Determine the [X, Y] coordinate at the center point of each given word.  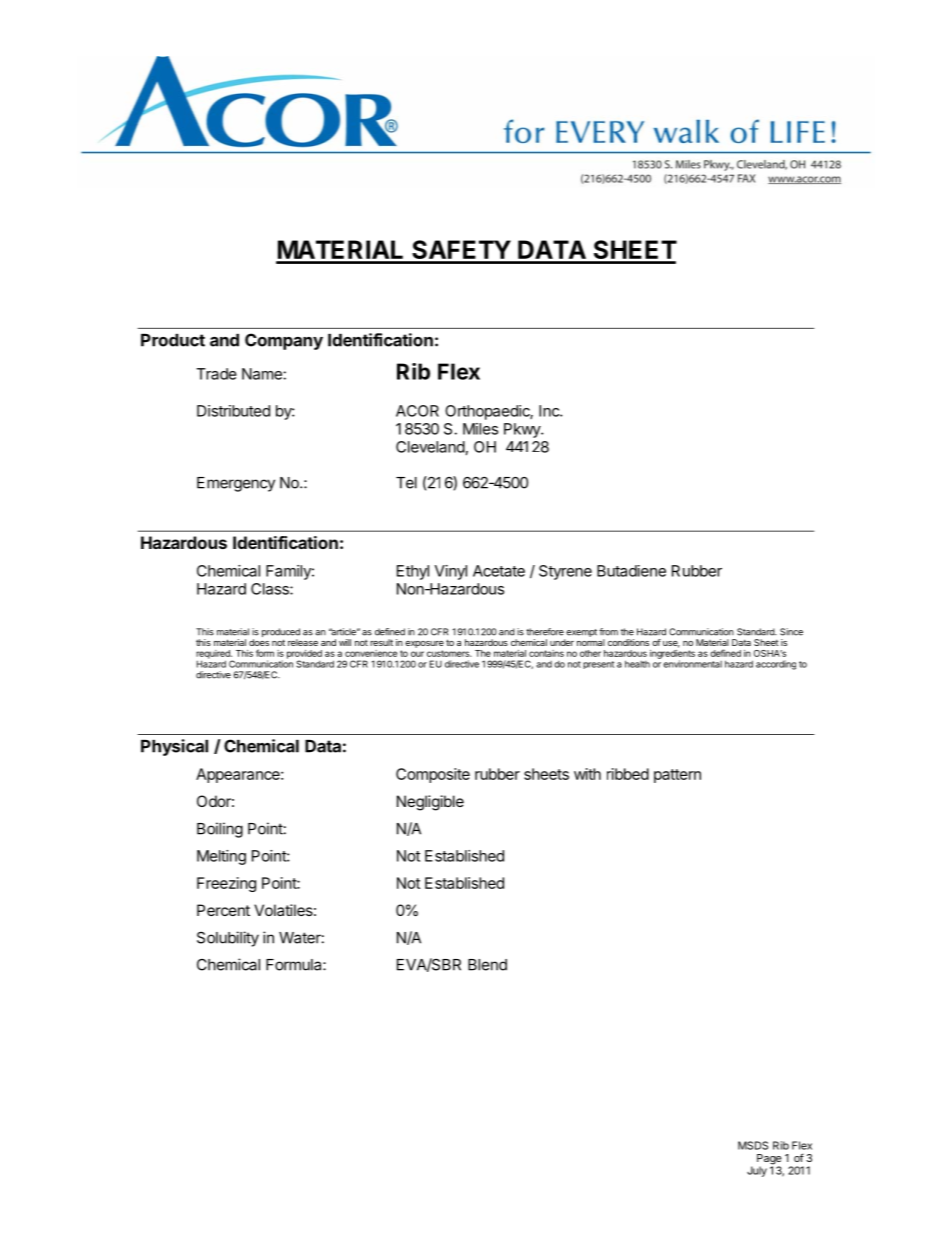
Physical [174, 747]
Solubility [228, 939]
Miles [480, 429]
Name [262, 374]
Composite [433, 775]
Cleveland [430, 447]
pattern [677, 776]
